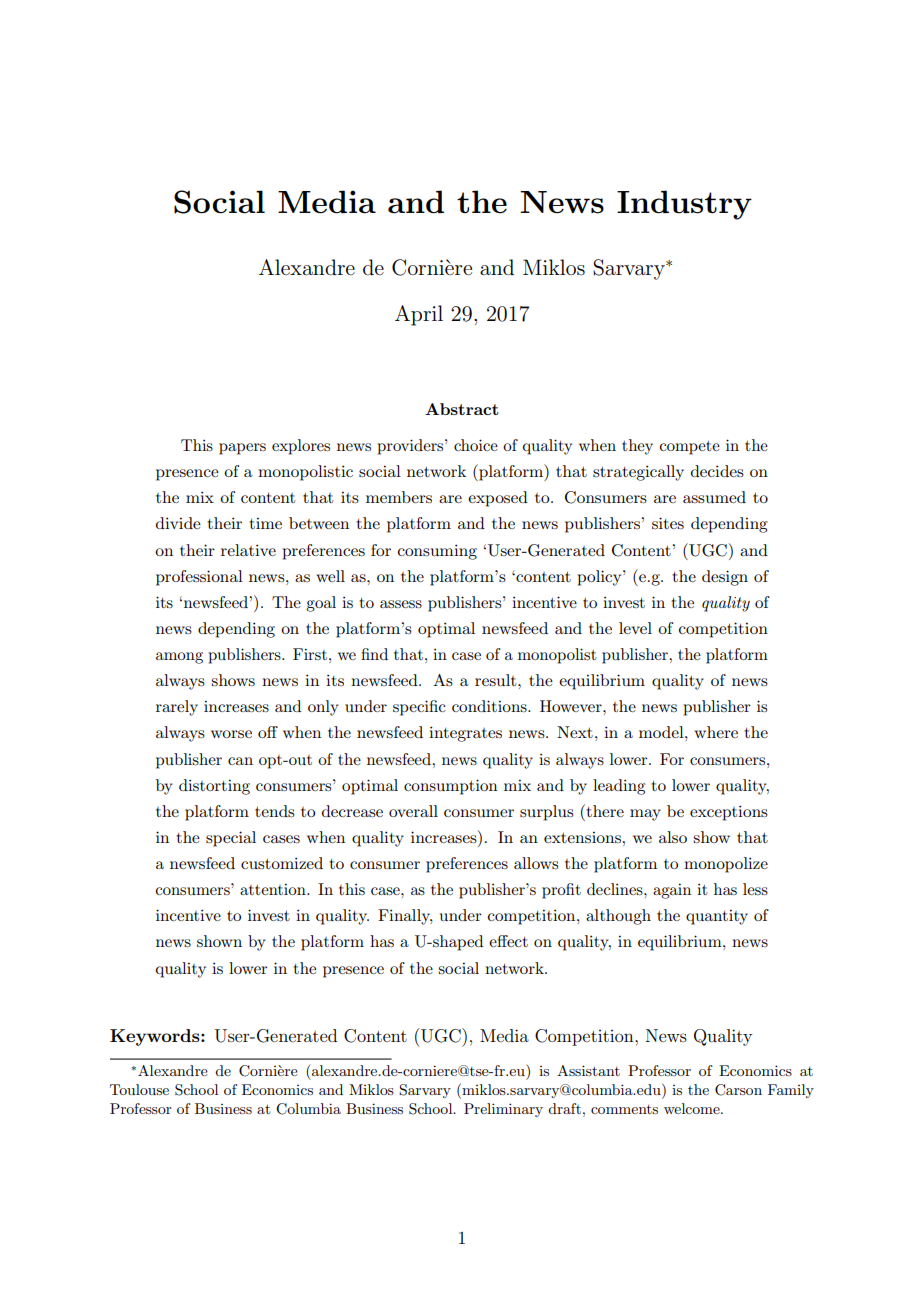 This screenshot has width=924, height=1308. I want to click on divide, so click(178, 523).
